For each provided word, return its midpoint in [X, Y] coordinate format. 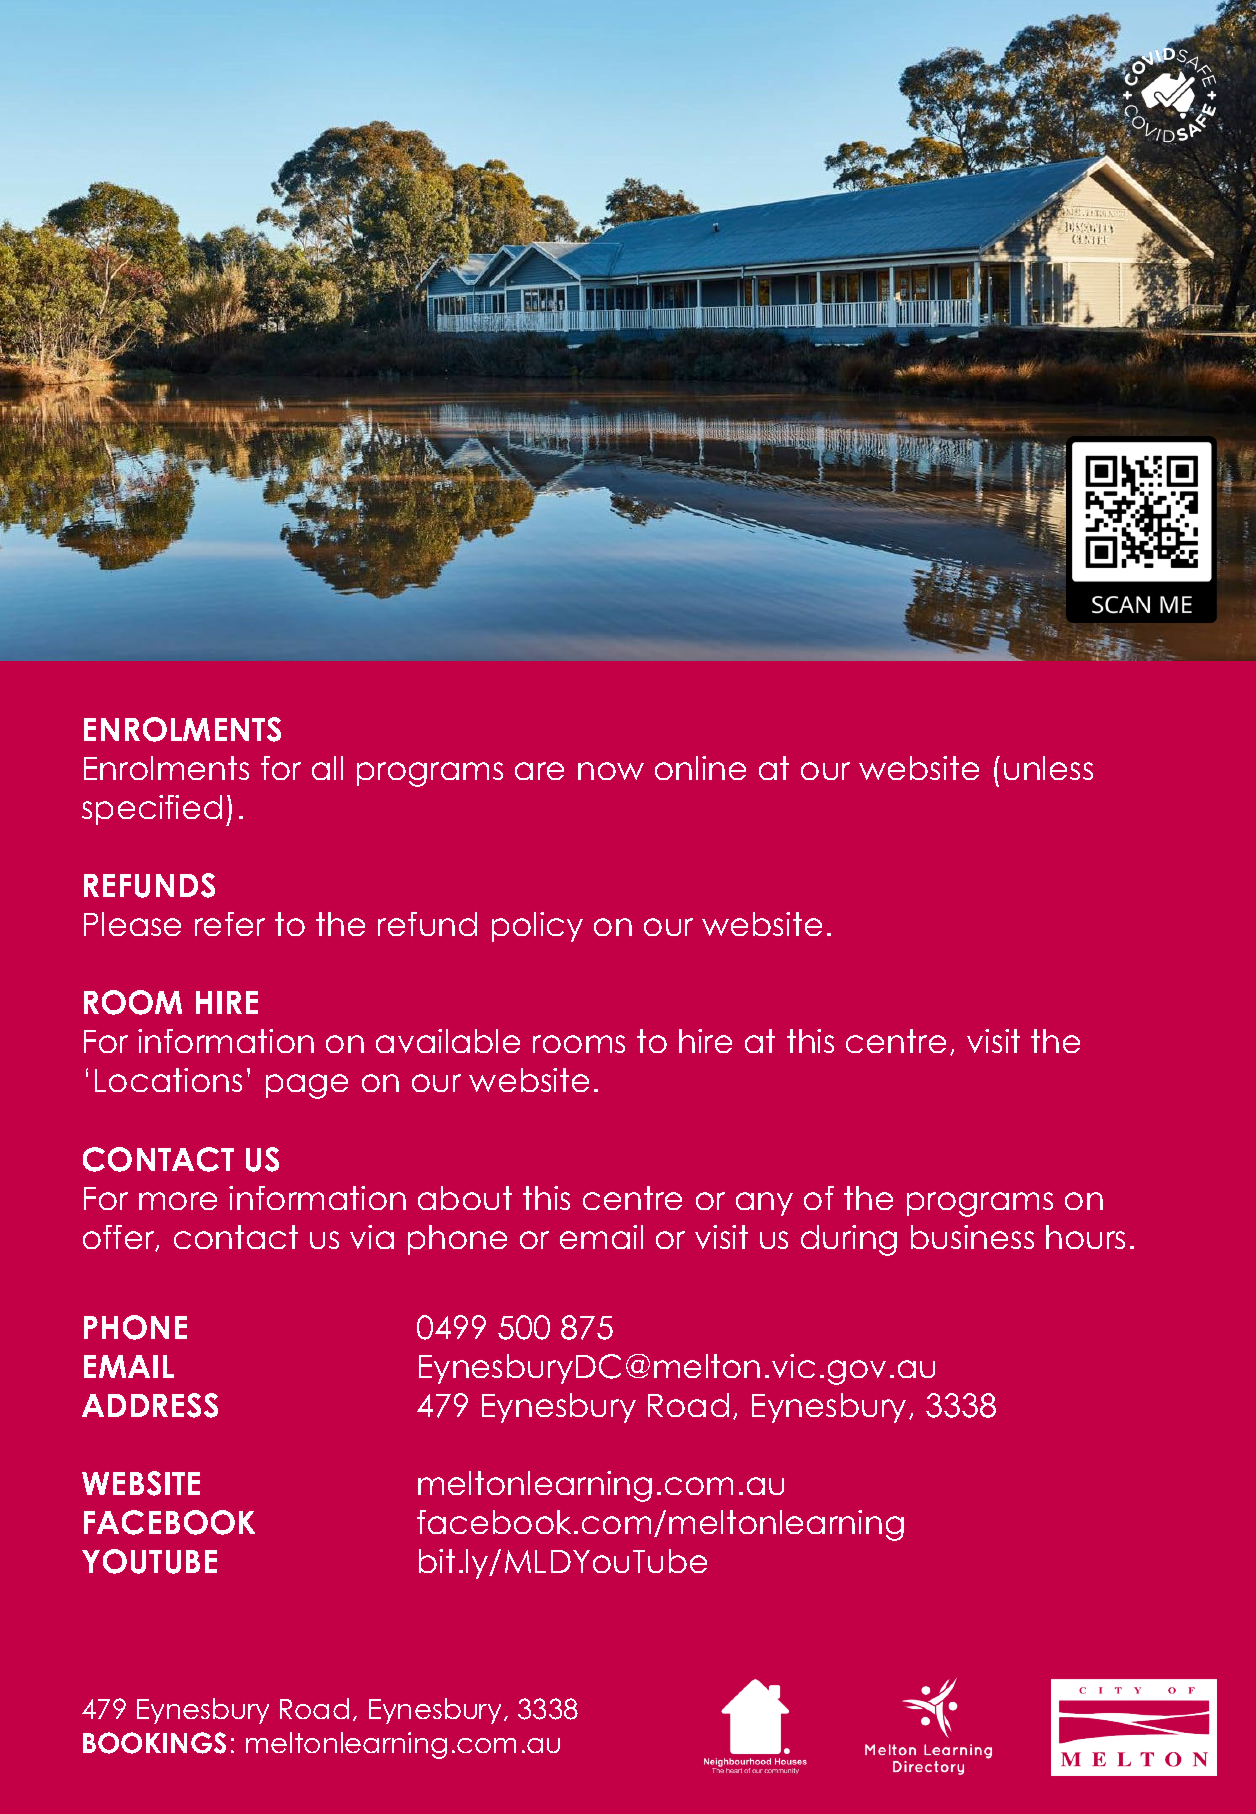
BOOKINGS [154, 1743]
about [465, 1198]
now [611, 771]
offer [120, 1238]
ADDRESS [150, 1405]
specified [152, 810]
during [849, 1240]
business [972, 1237]
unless [1048, 768]
